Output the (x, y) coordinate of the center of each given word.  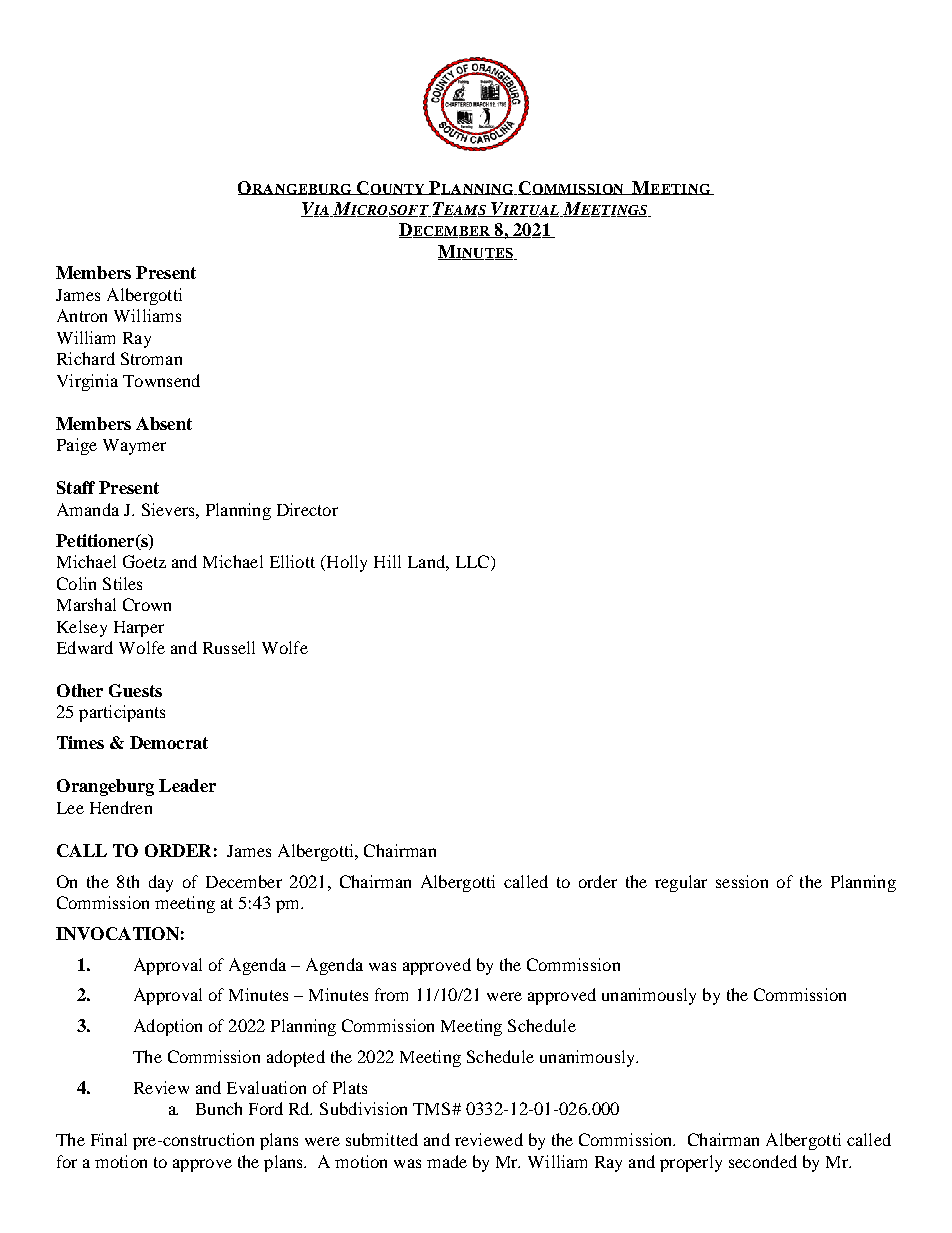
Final (109, 1139)
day (161, 883)
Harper (139, 629)
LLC (474, 563)
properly (691, 1163)
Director (307, 509)
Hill (387, 561)
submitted (382, 1139)
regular (681, 883)
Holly (345, 563)
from (391, 994)
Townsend (161, 380)
